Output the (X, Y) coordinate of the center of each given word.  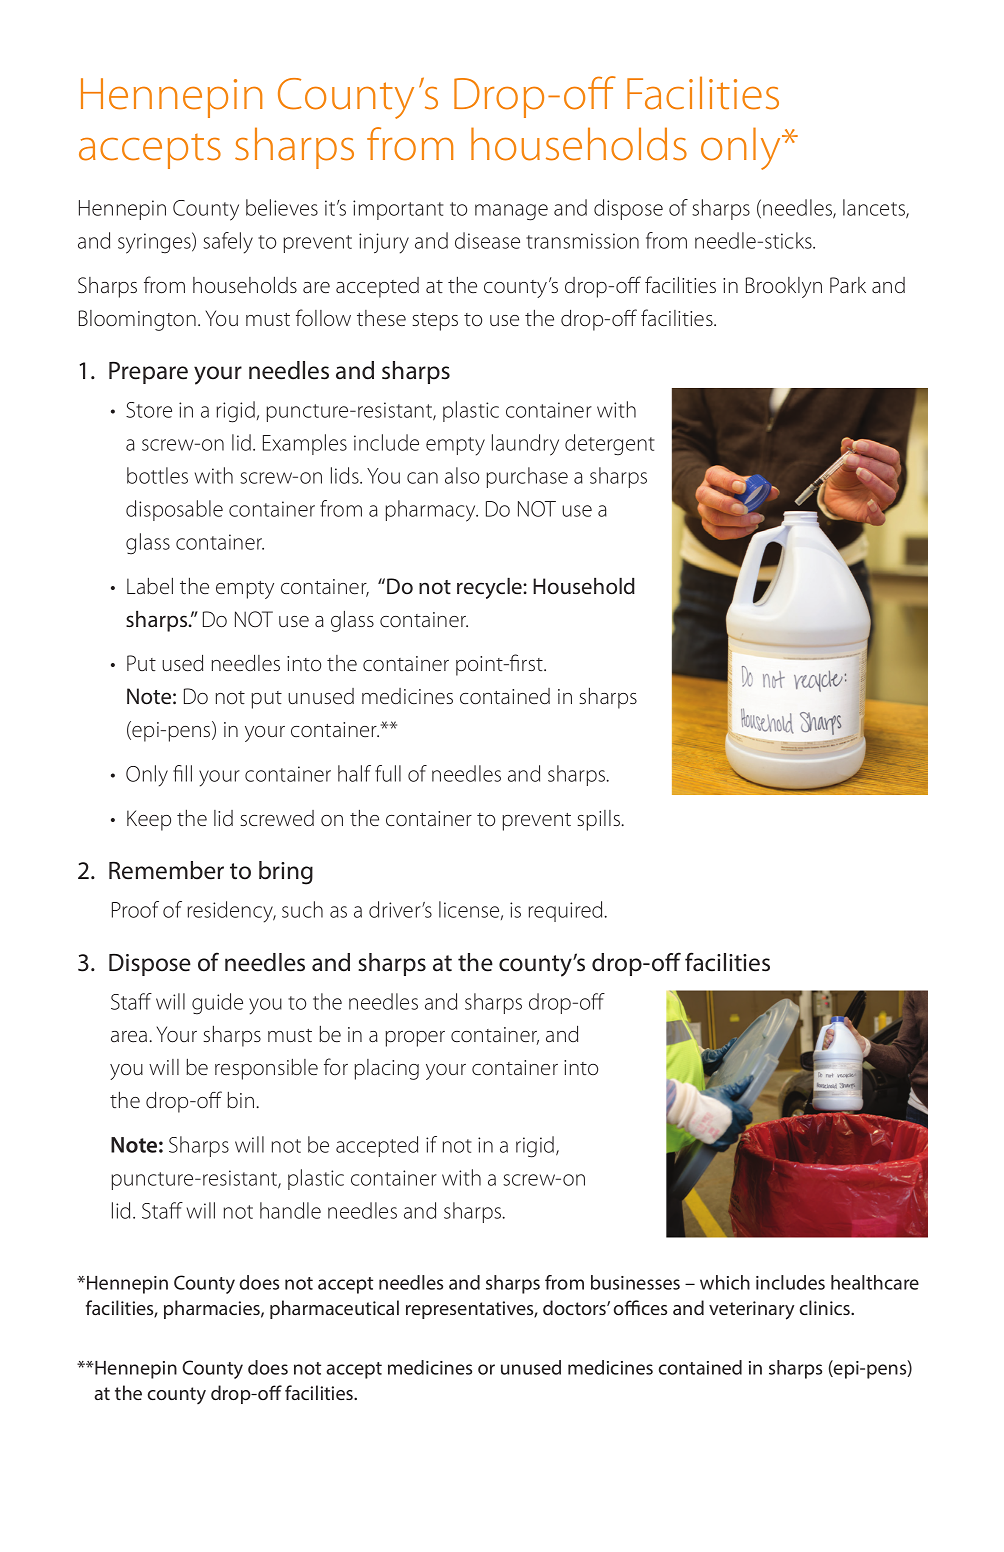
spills (598, 820)
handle (290, 1210)
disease (487, 240)
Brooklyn (784, 287)
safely (228, 243)
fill (182, 773)
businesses (635, 1282)
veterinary (751, 1310)
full (388, 773)
